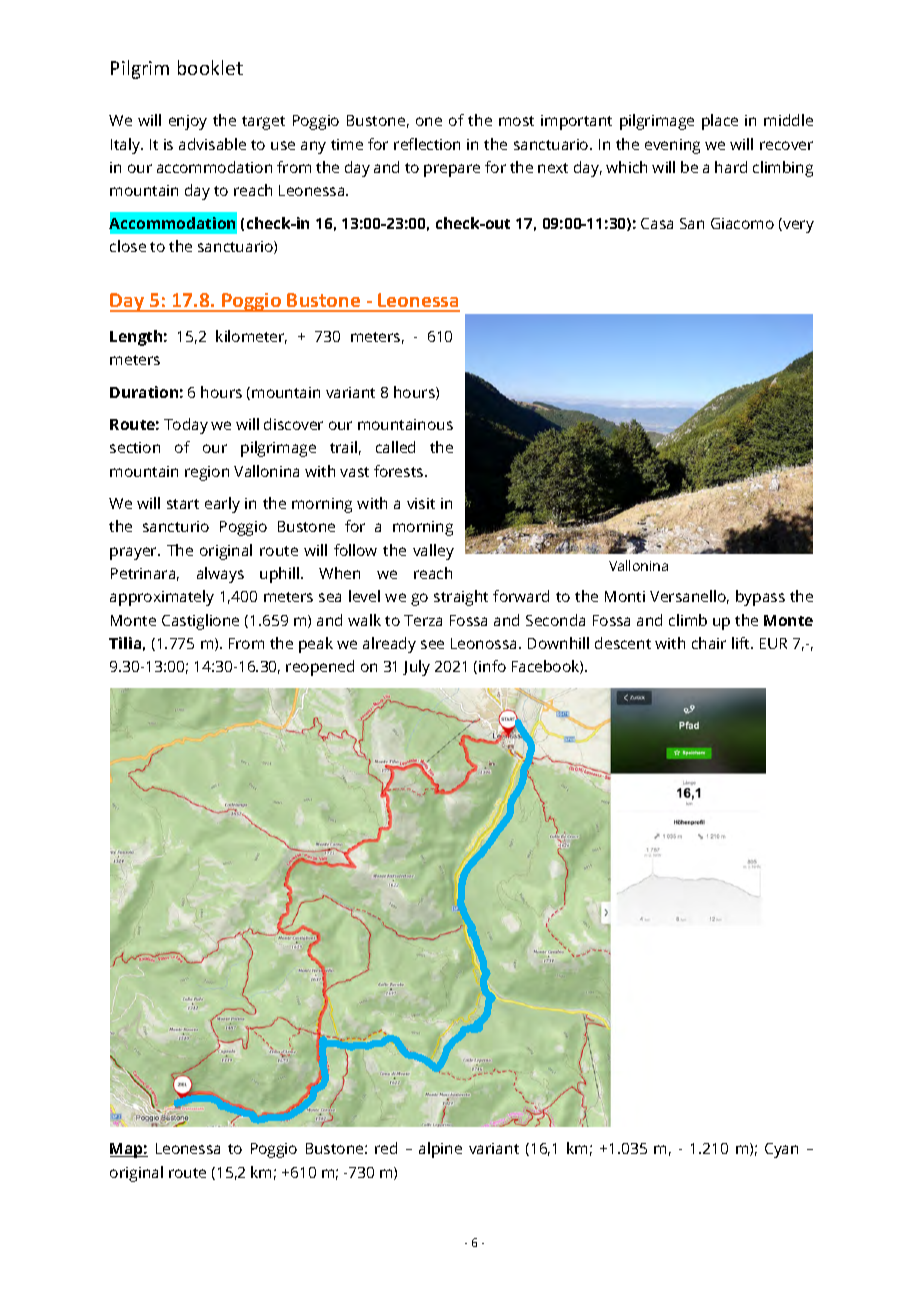 The width and height of the page is (924, 1308). I want to click on place, so click(720, 122).
